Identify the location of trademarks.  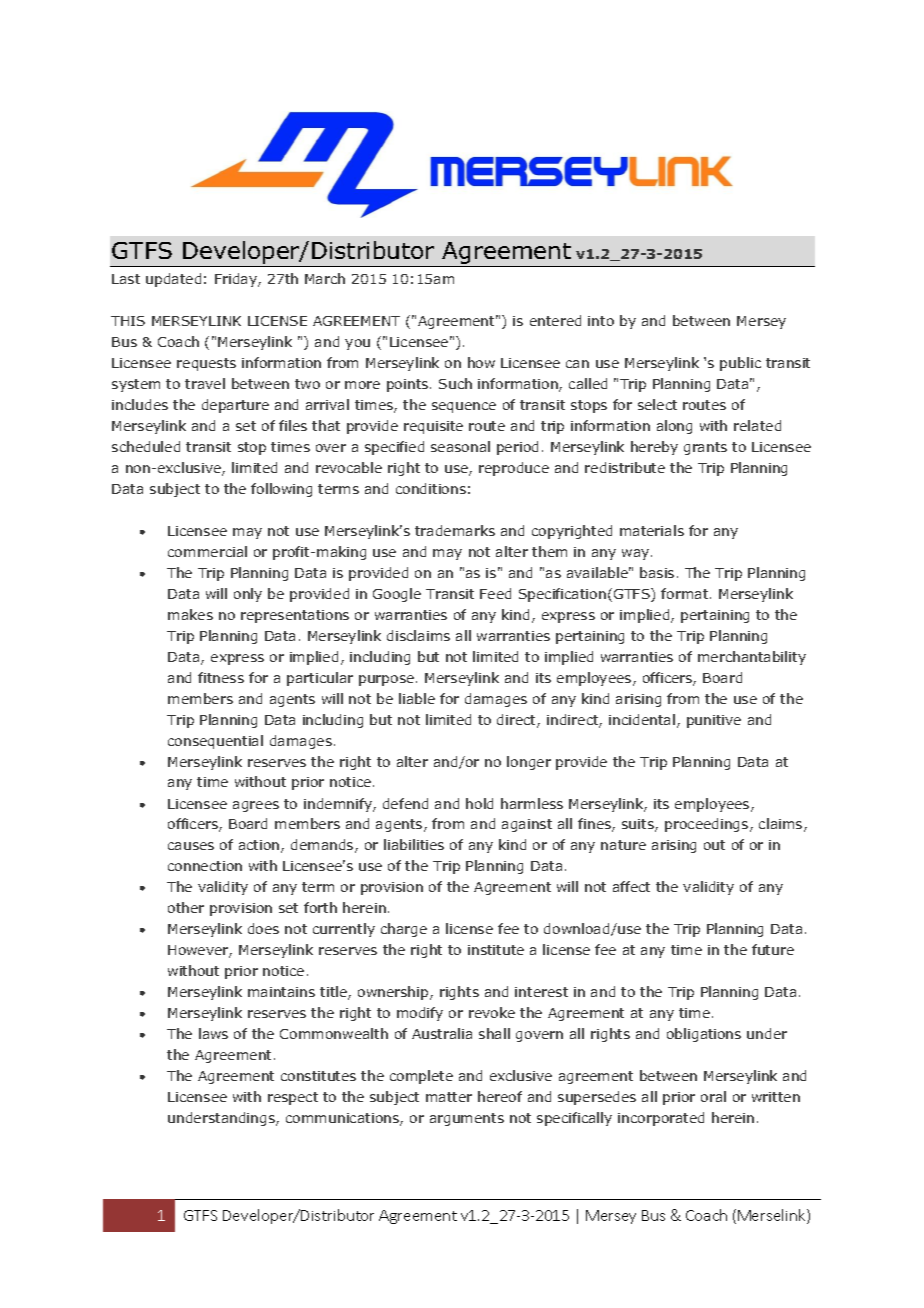
(455, 530).
